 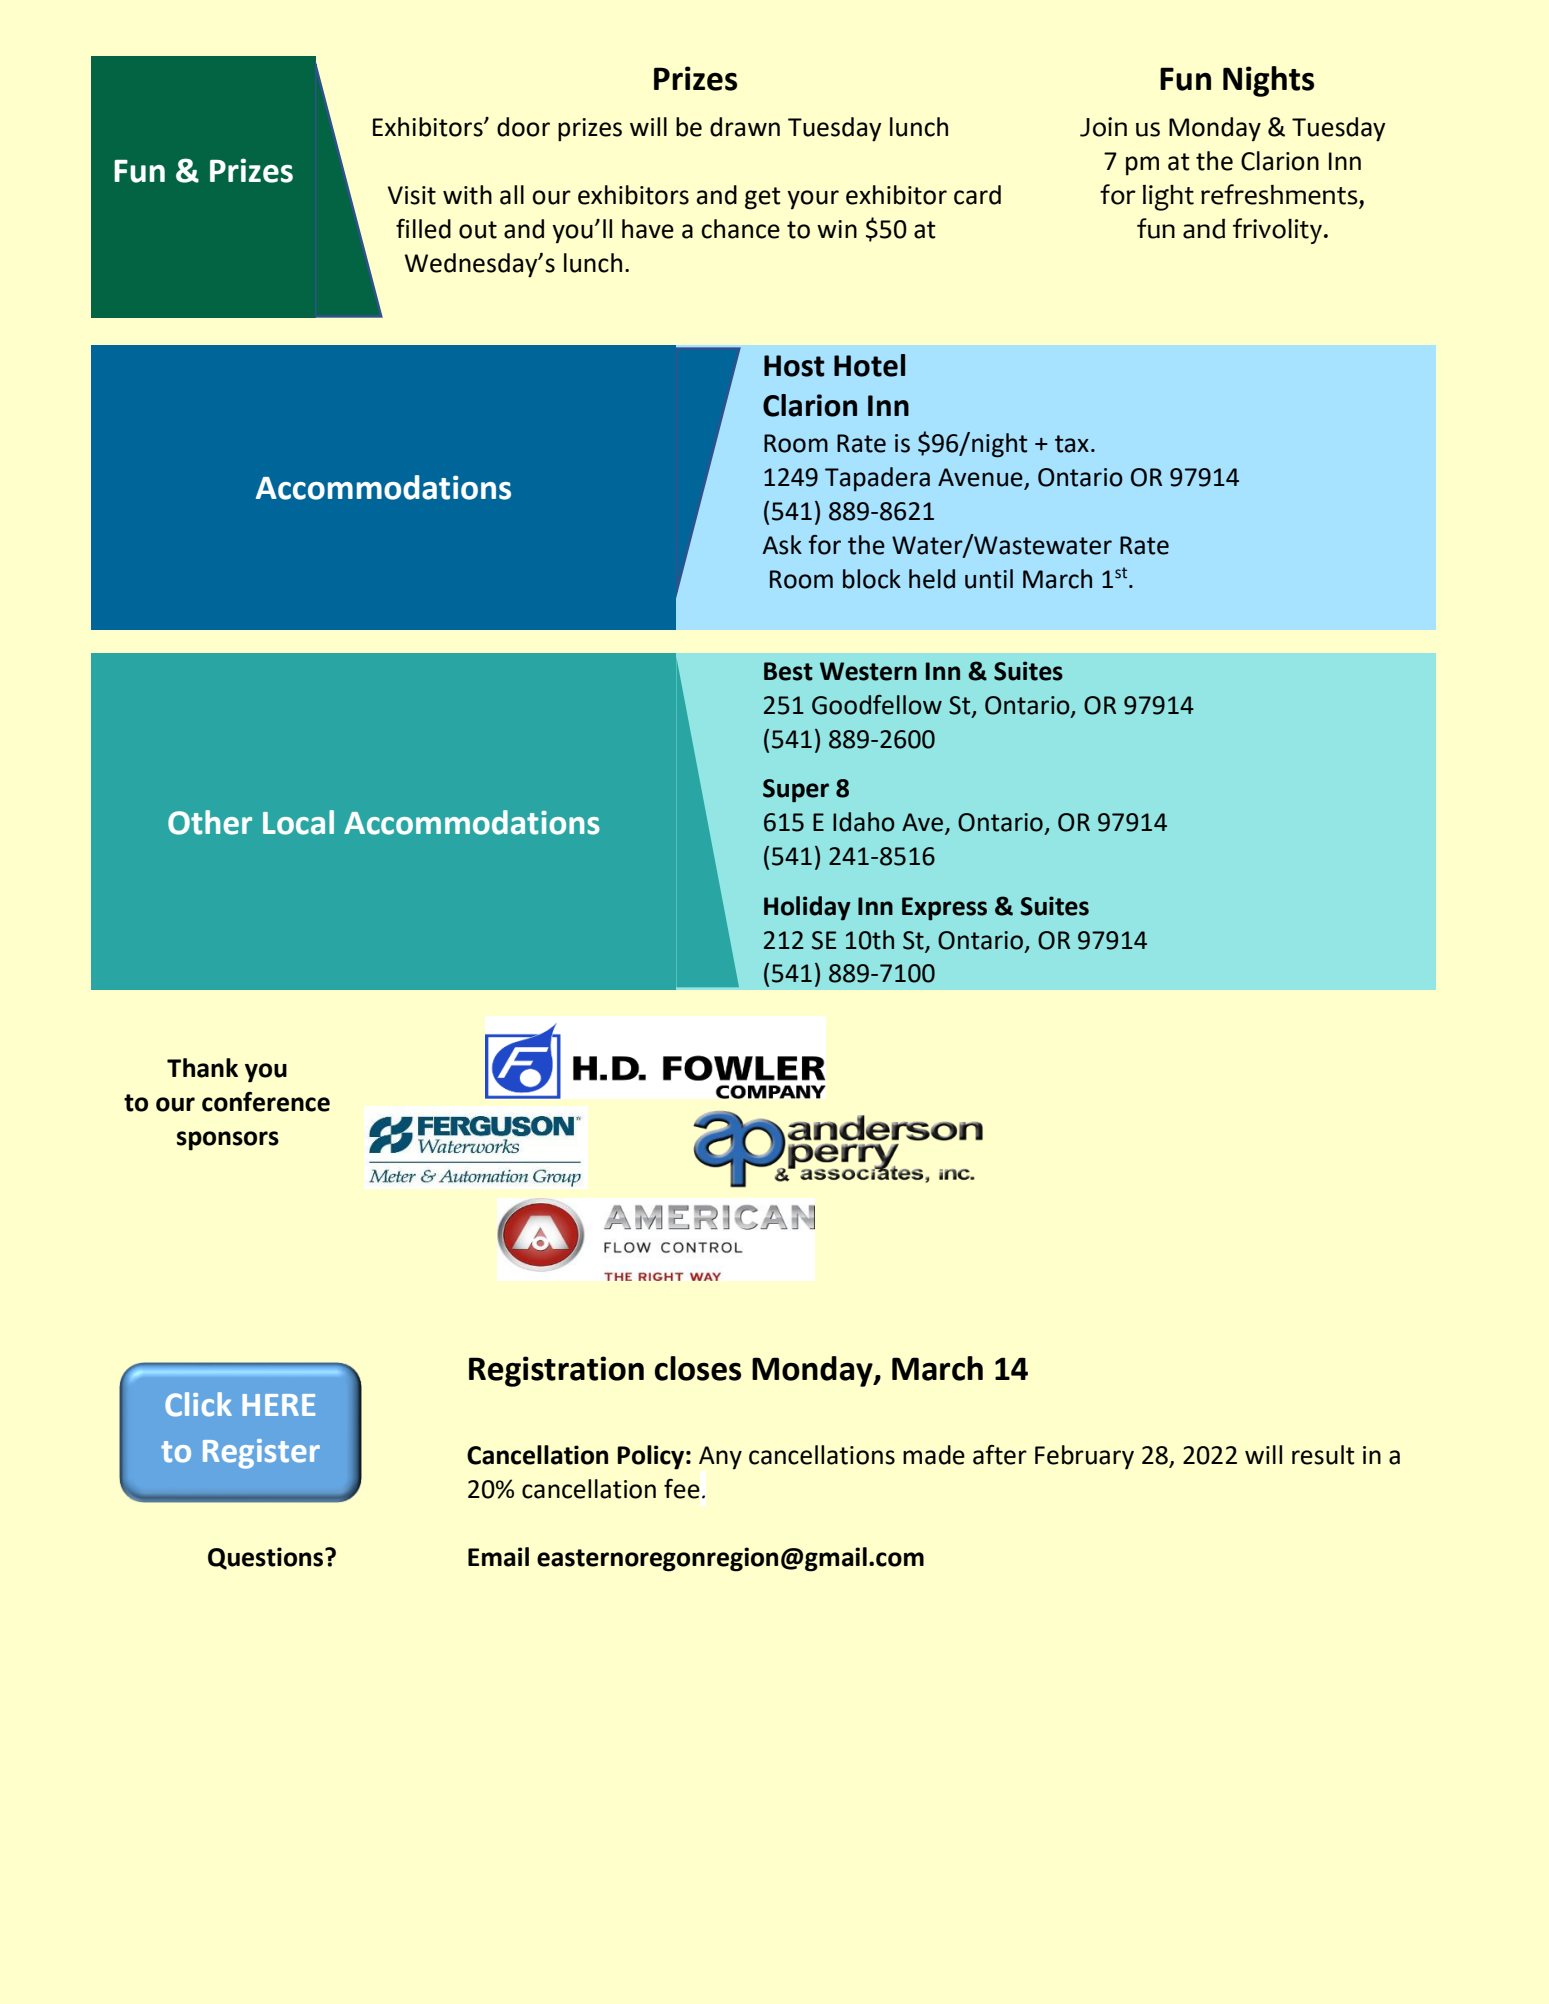 I want to click on Visit, so click(x=412, y=195).
